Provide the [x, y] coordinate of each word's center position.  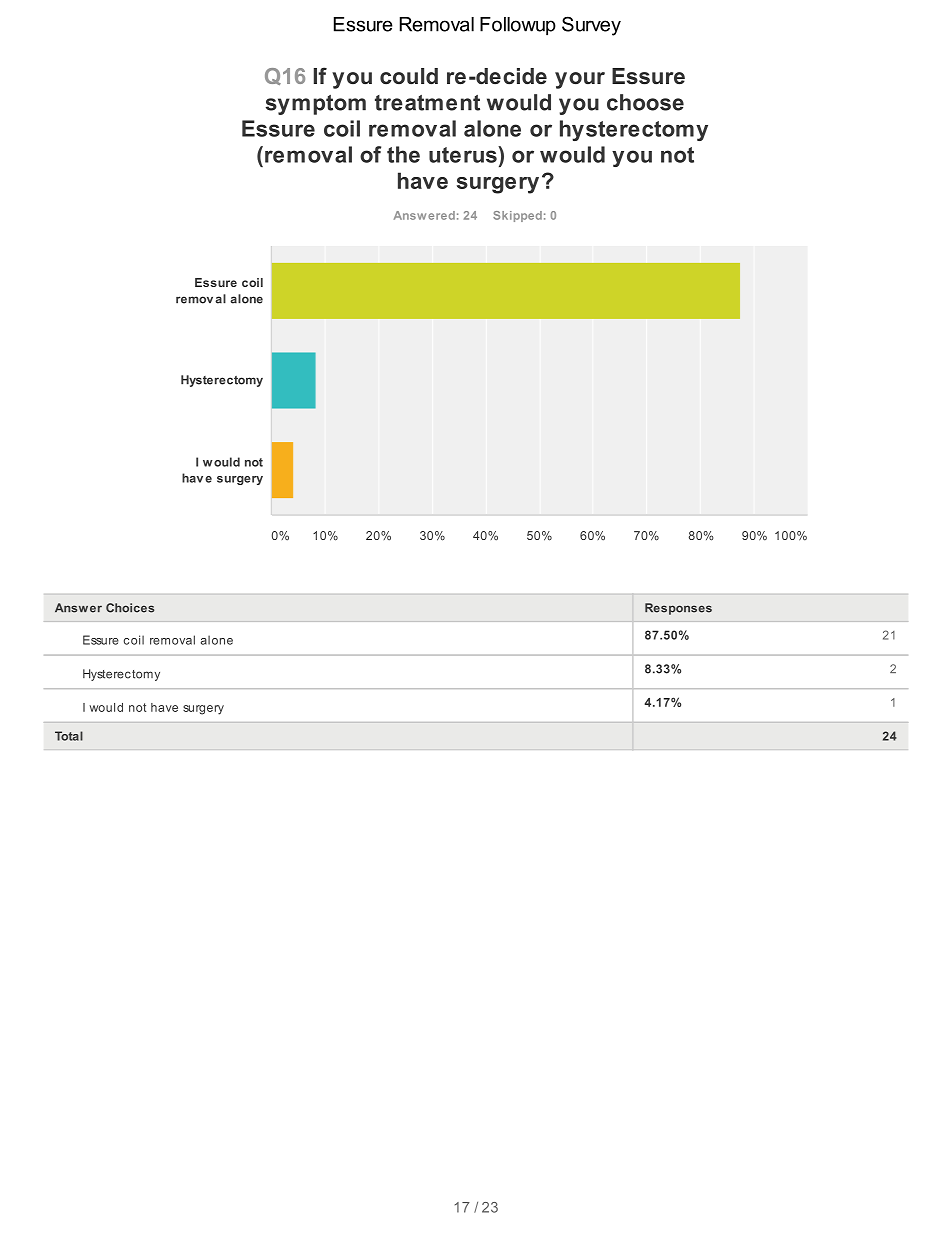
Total [69, 736]
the [403, 154]
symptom [316, 105]
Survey [591, 26]
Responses [678, 609]
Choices [130, 608]
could [409, 76]
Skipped [517, 216]
